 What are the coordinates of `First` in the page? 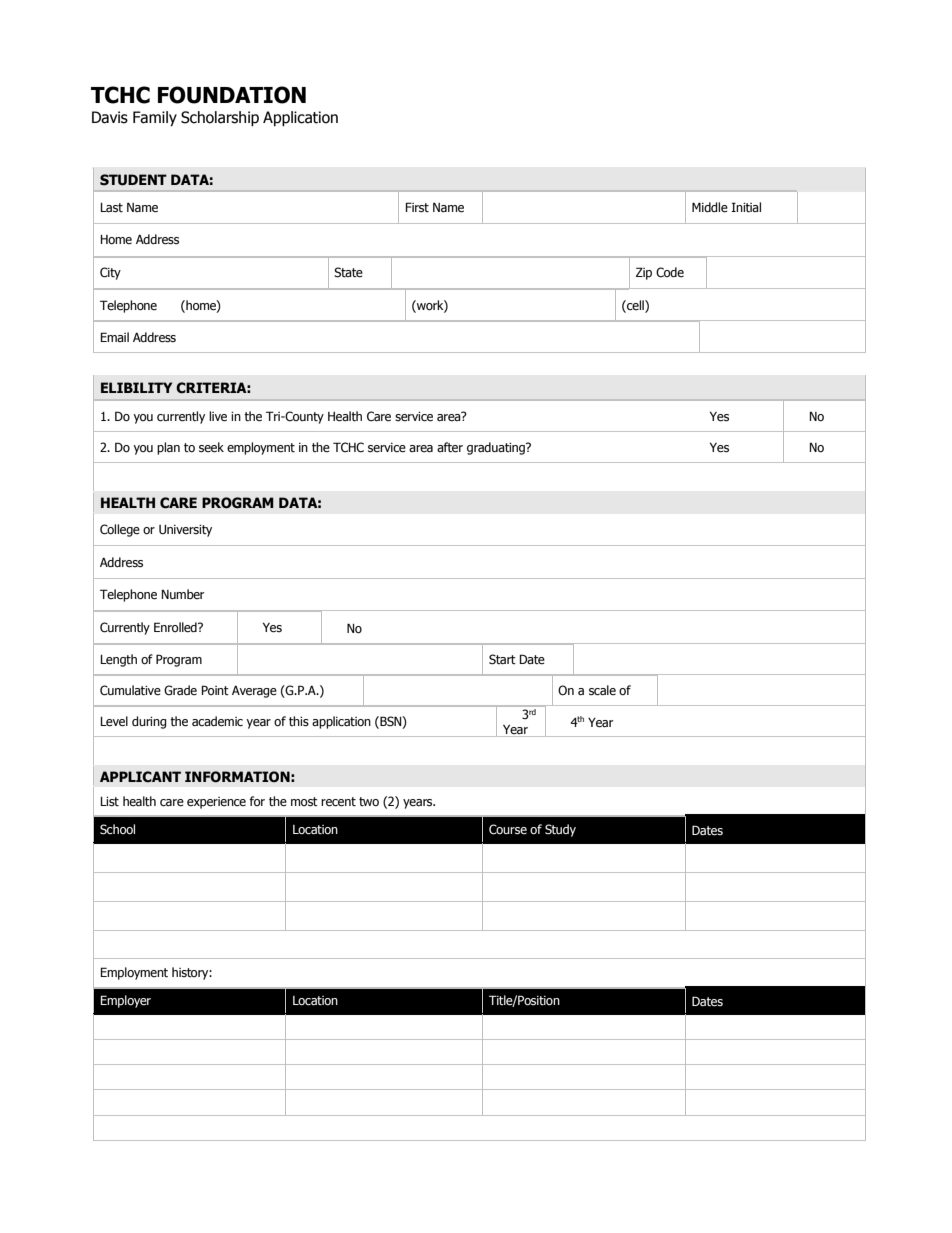 It's located at (417, 207).
